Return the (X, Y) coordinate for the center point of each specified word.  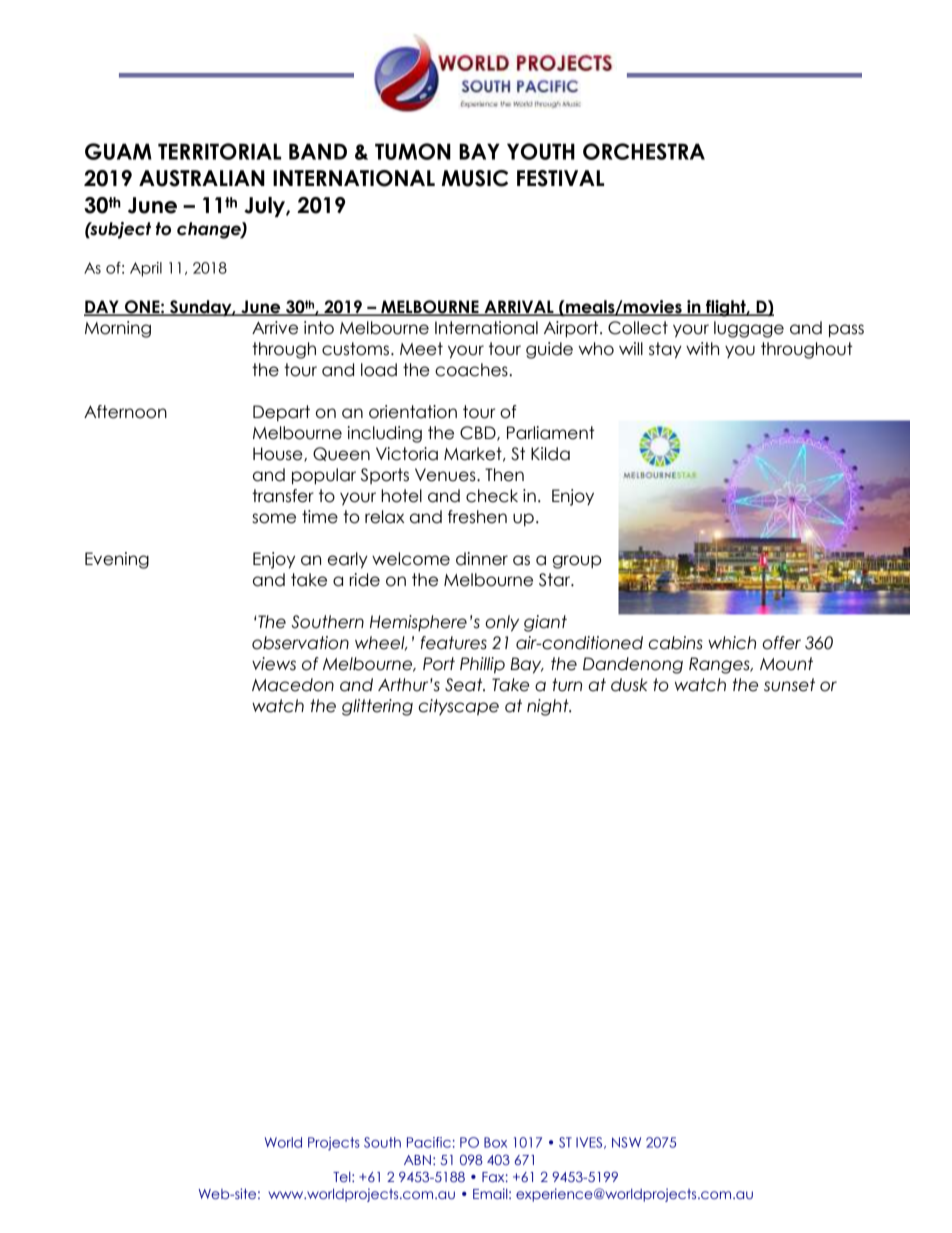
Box (495, 1142)
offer (781, 643)
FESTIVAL (560, 178)
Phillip (482, 665)
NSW (626, 1142)
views (274, 664)
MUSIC (475, 178)
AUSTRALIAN (202, 178)
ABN (417, 1160)
